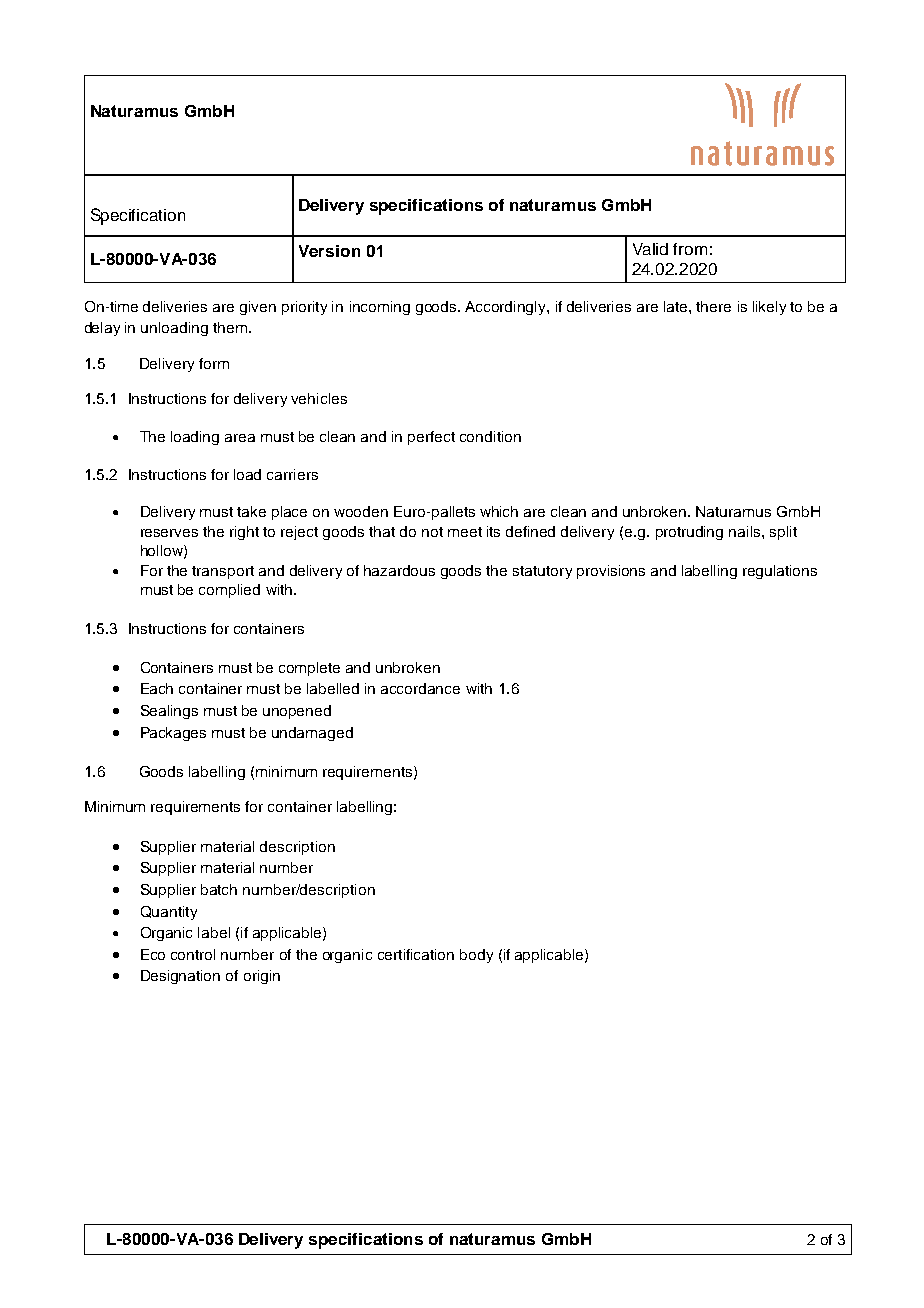 This screenshot has height=1308, width=924. Describe the element at coordinates (399, 570) in the screenshot. I see `hazardous` at that location.
